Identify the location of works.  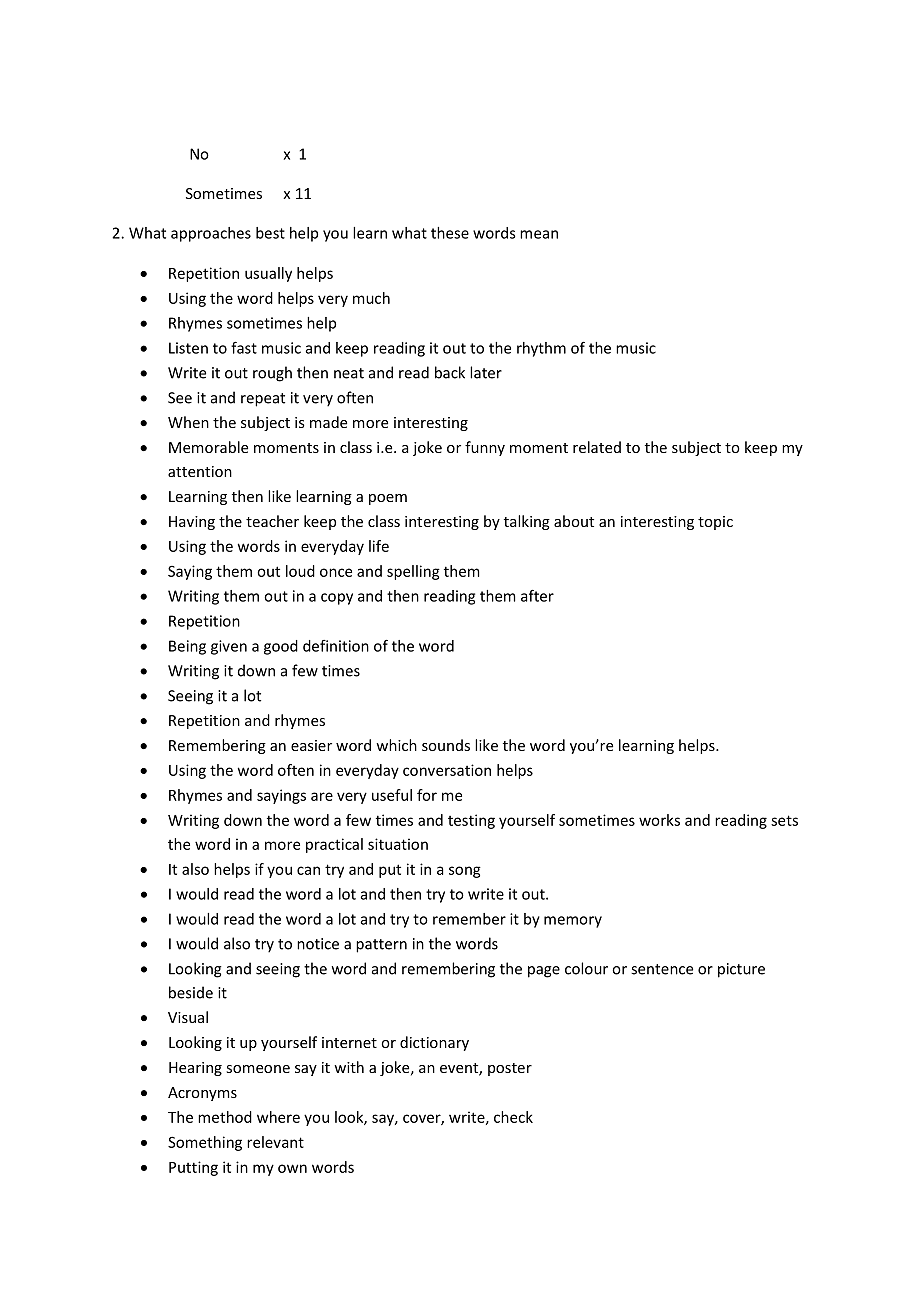
(659, 820).
